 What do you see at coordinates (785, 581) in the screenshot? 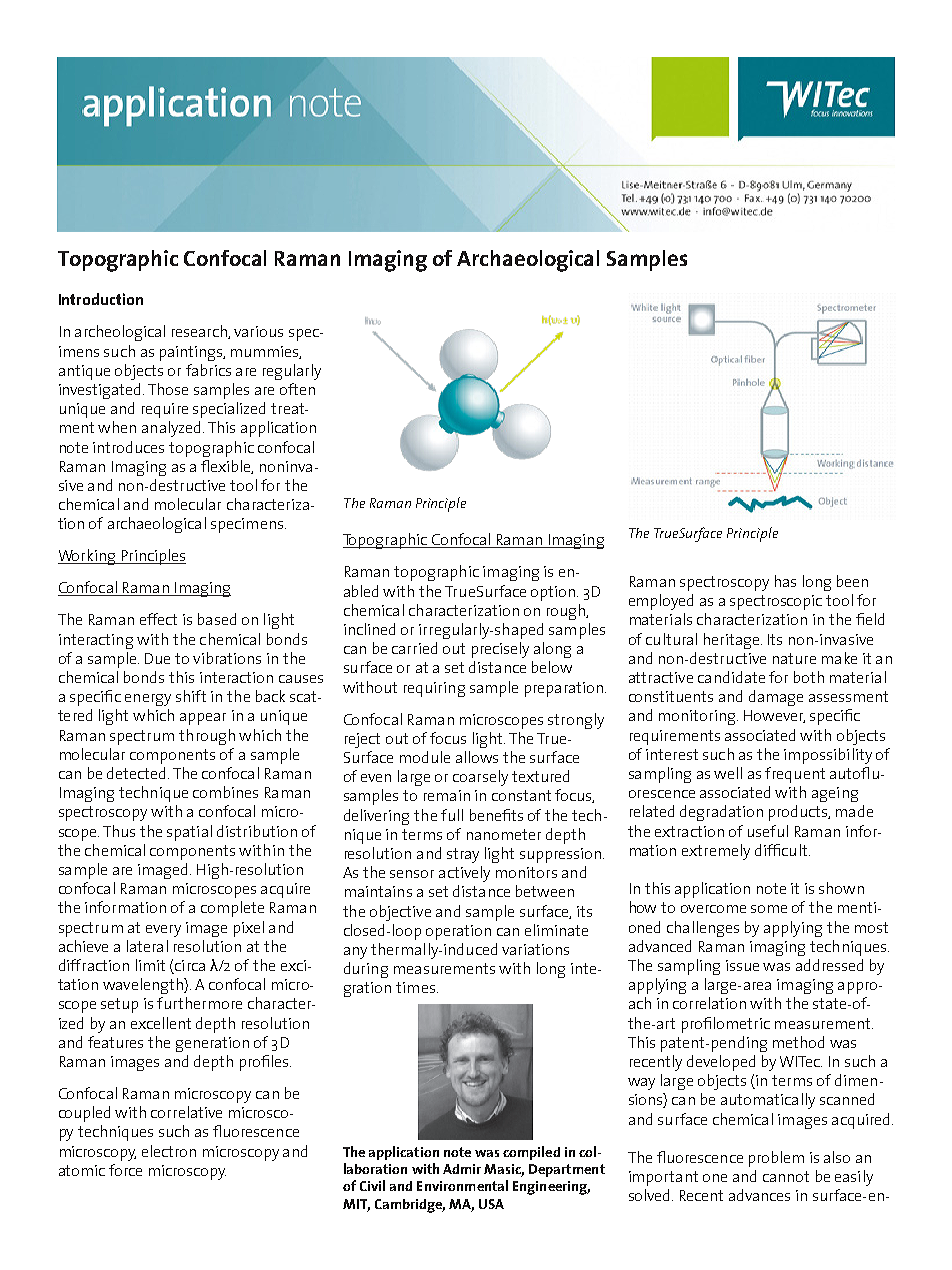
I see `has` at bounding box center [785, 581].
